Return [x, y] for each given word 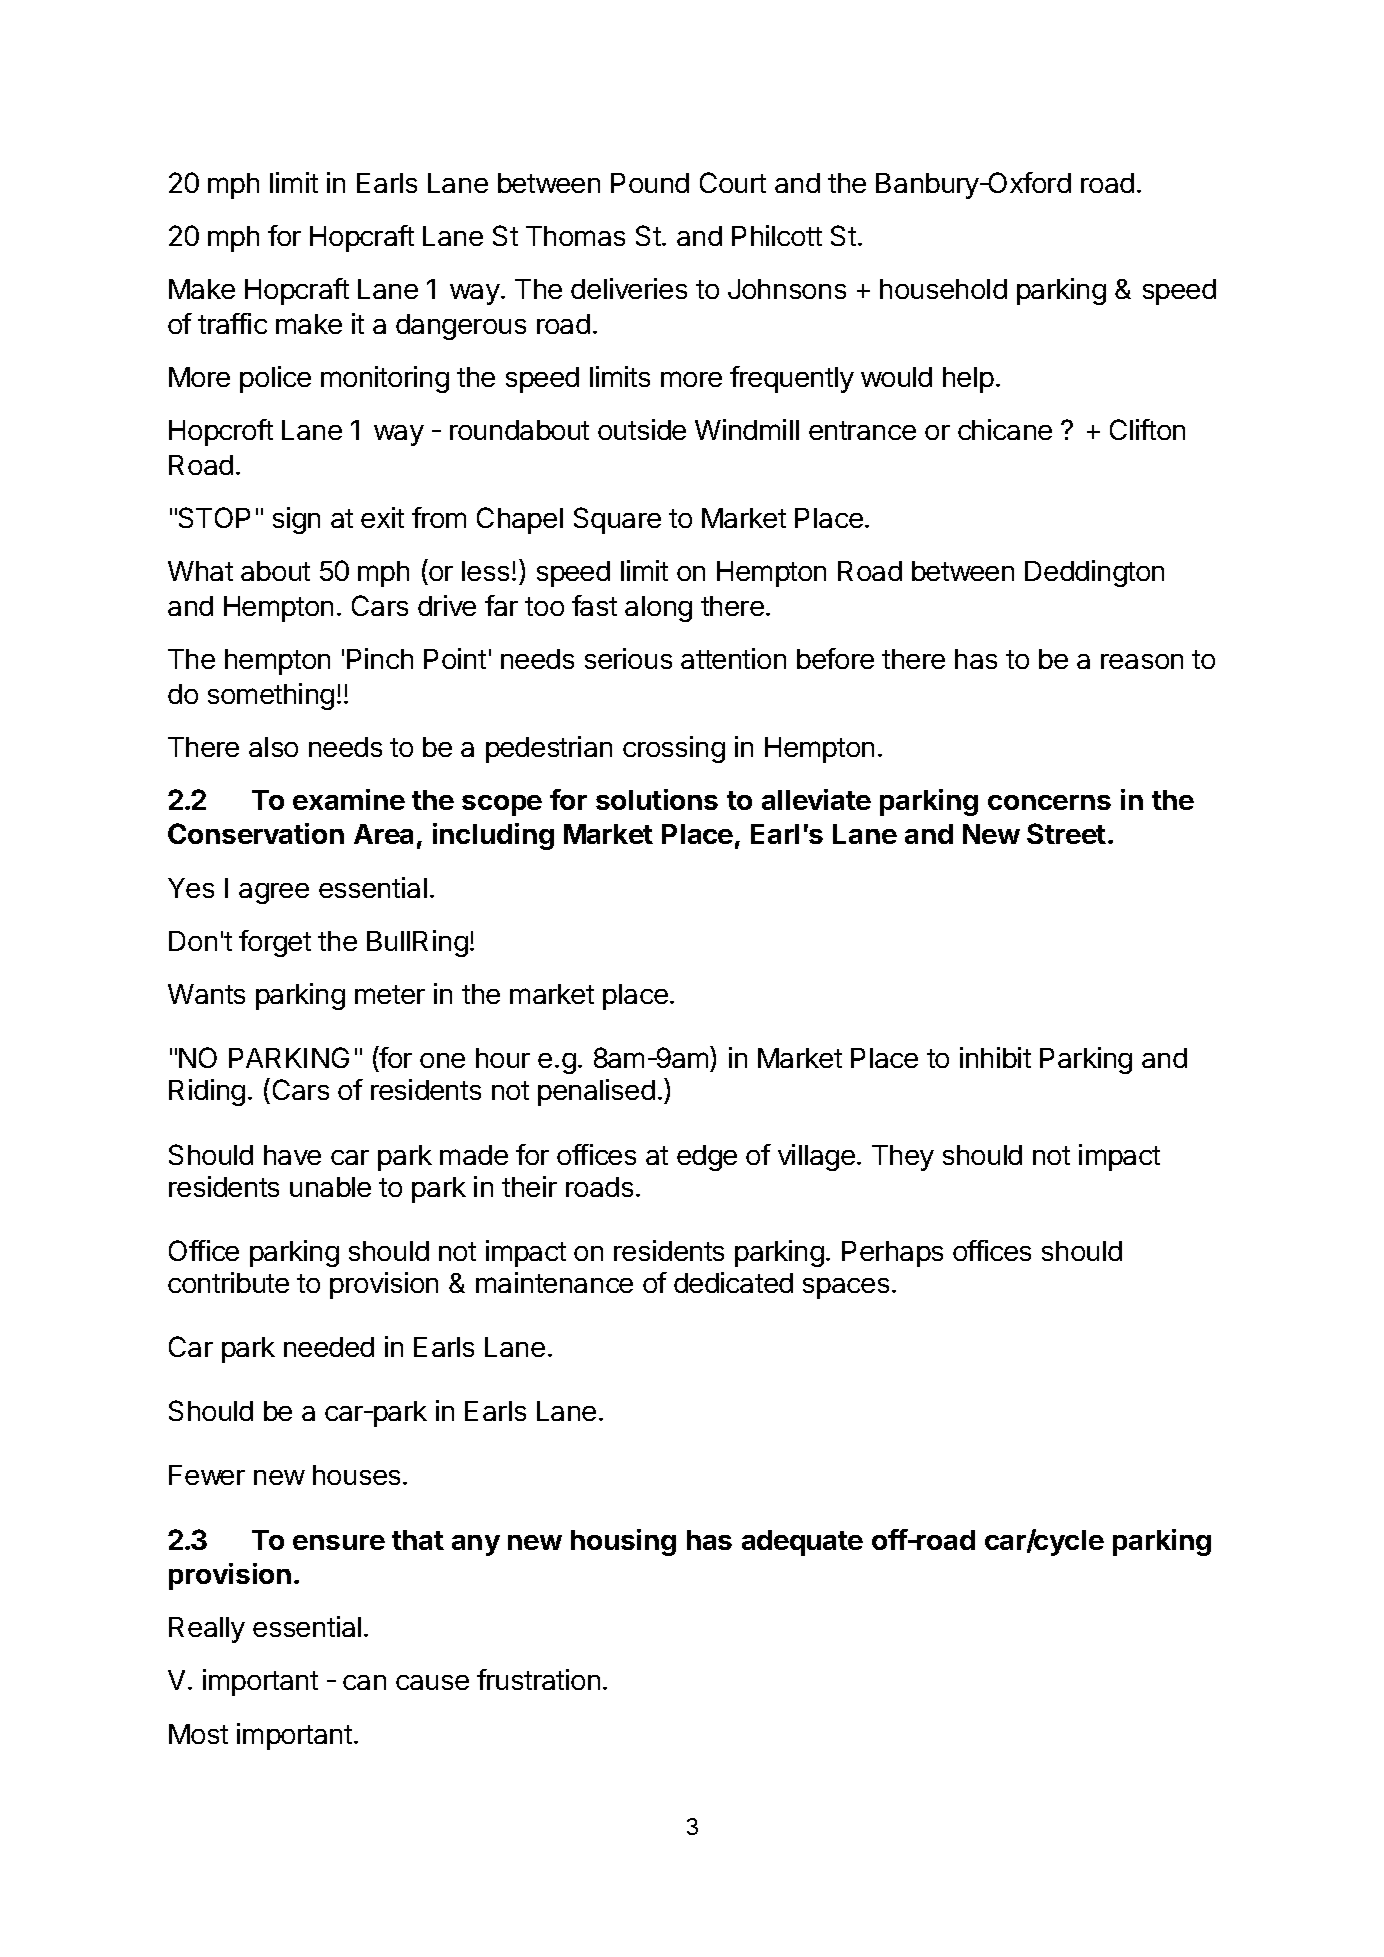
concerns [1049, 802]
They [903, 1158]
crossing [674, 749]
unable [330, 1187]
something [271, 696]
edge [707, 1158]
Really [207, 1630]
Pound [650, 183]
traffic [232, 323]
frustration [538, 1679]
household [943, 289]
